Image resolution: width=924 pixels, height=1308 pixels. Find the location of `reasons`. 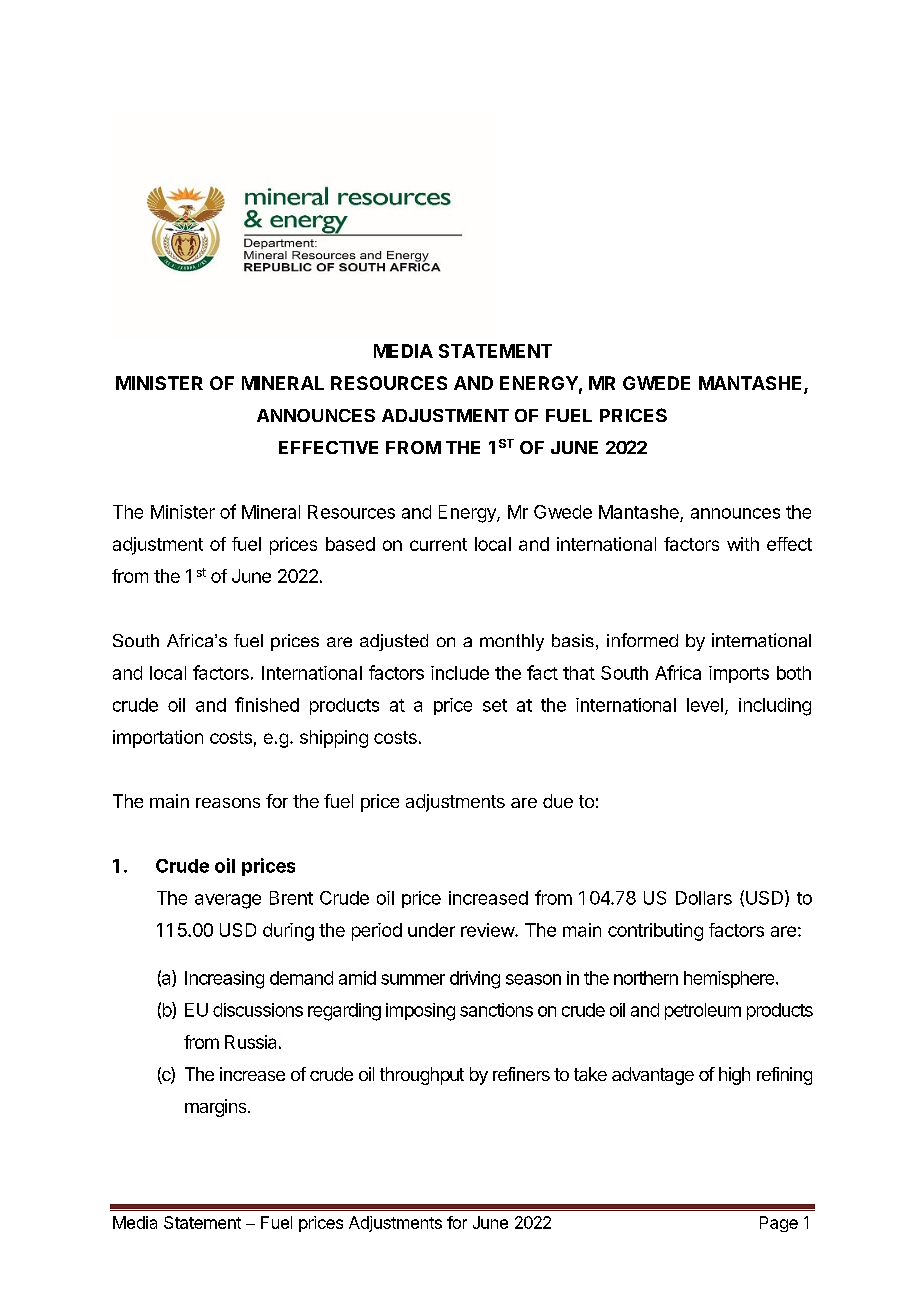

reasons is located at coordinates (228, 803).
